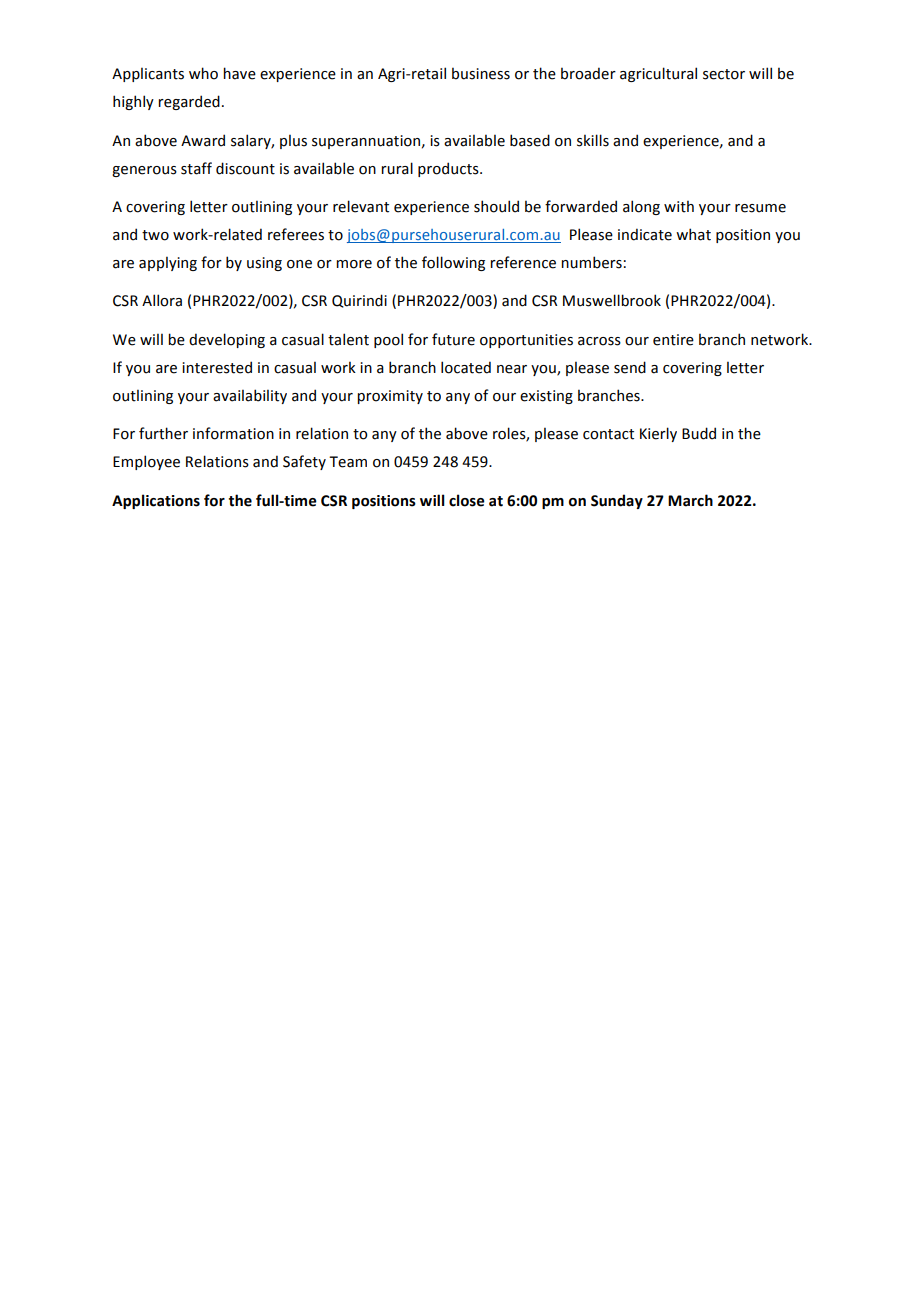 The image size is (924, 1308). I want to click on sector, so click(724, 74).
